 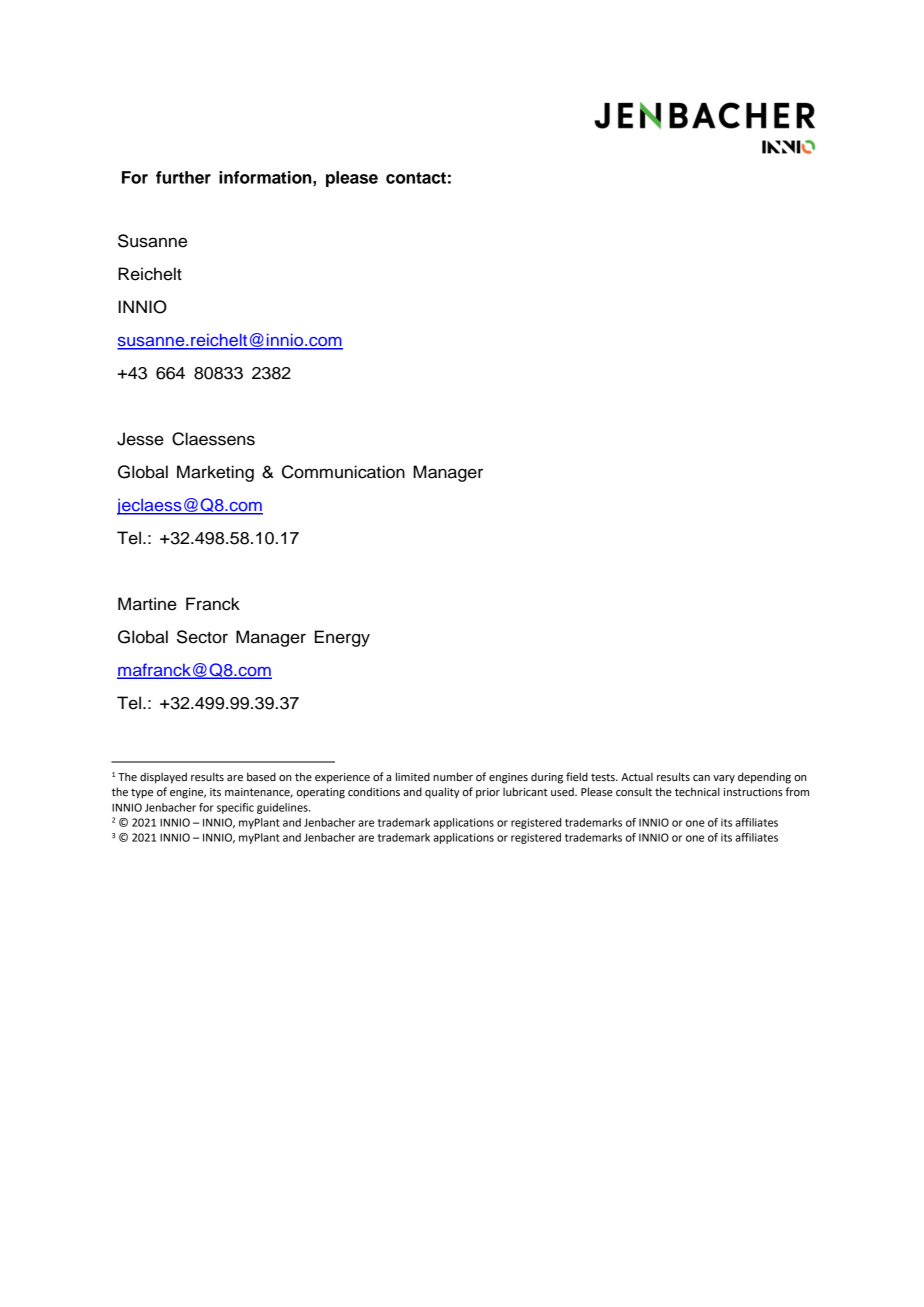 What do you see at coordinates (724, 779) in the screenshot?
I see `vary` at bounding box center [724, 779].
